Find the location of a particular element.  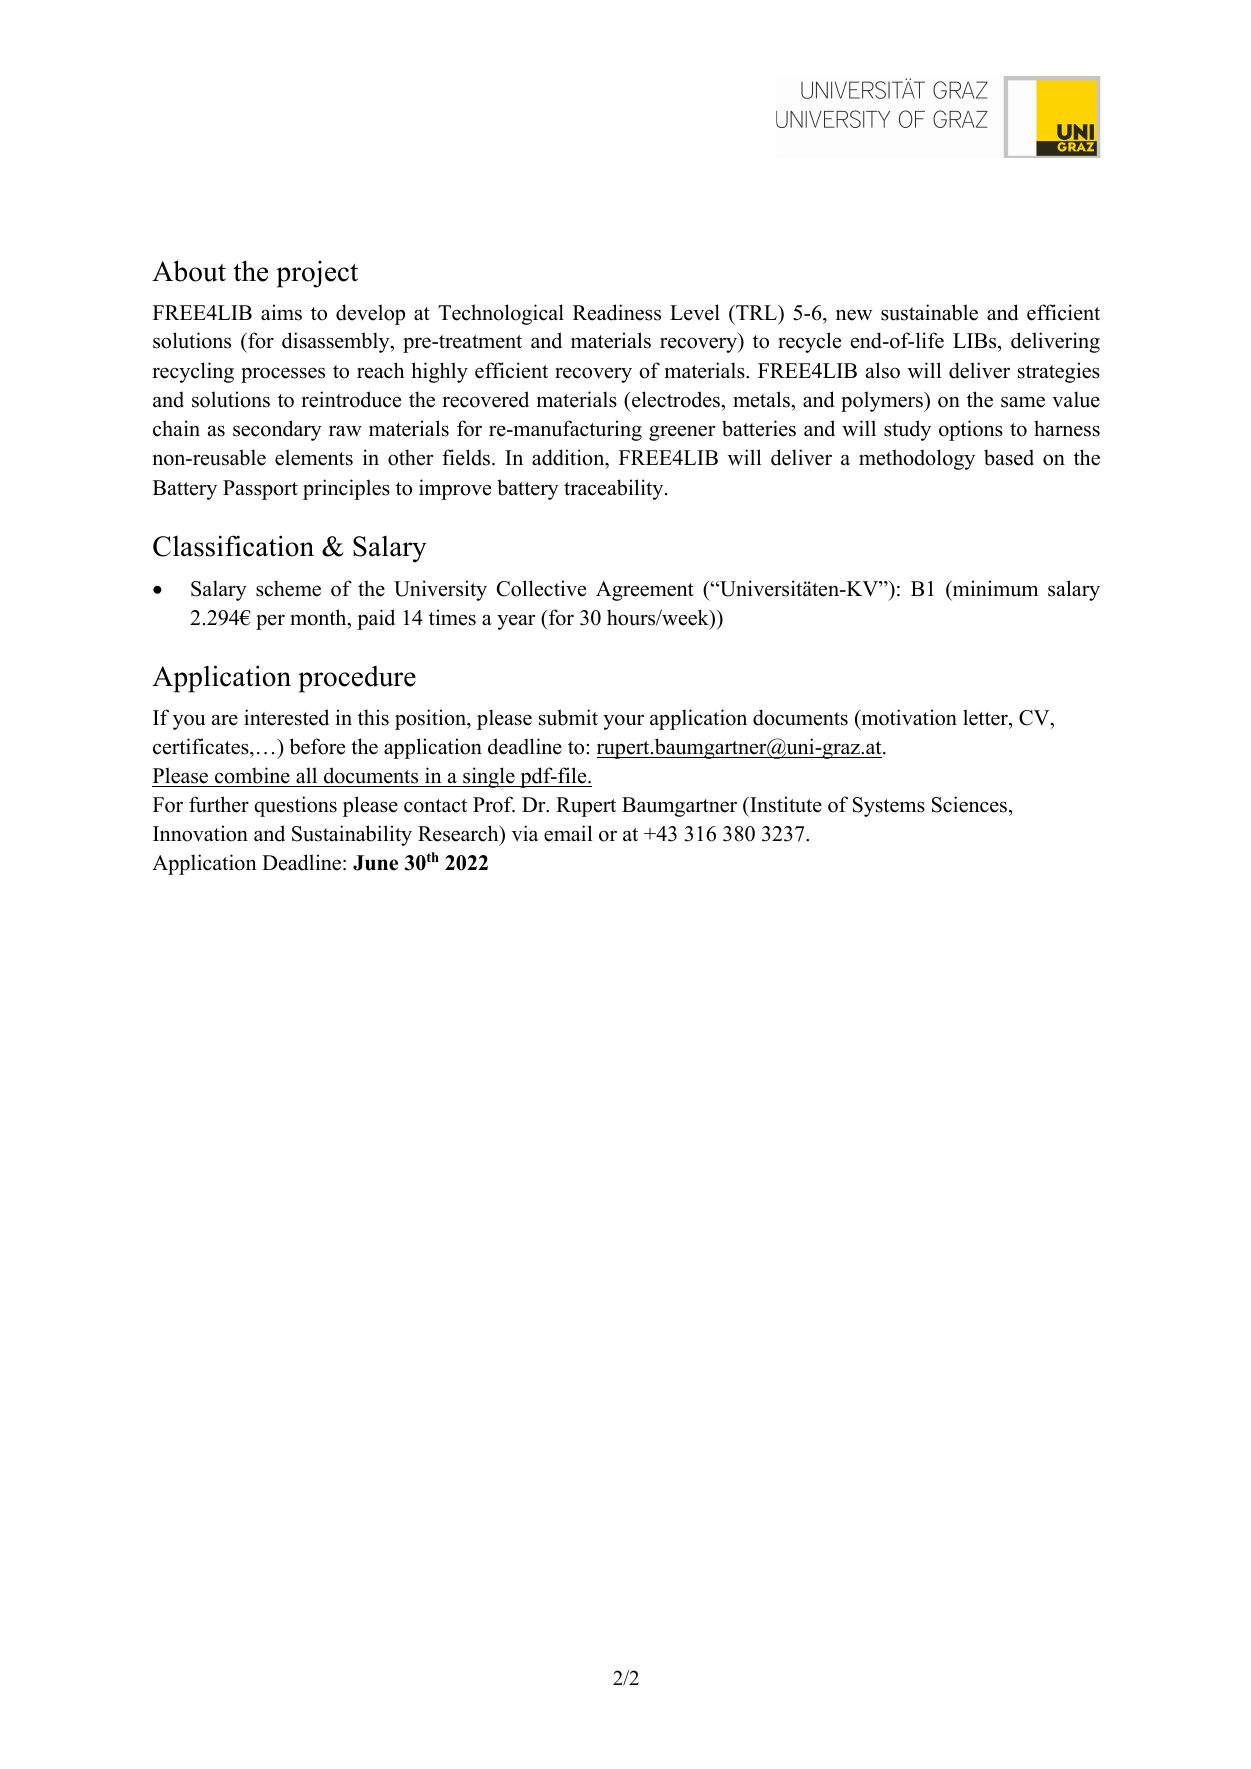

Sustainability is located at coordinates (352, 835).
